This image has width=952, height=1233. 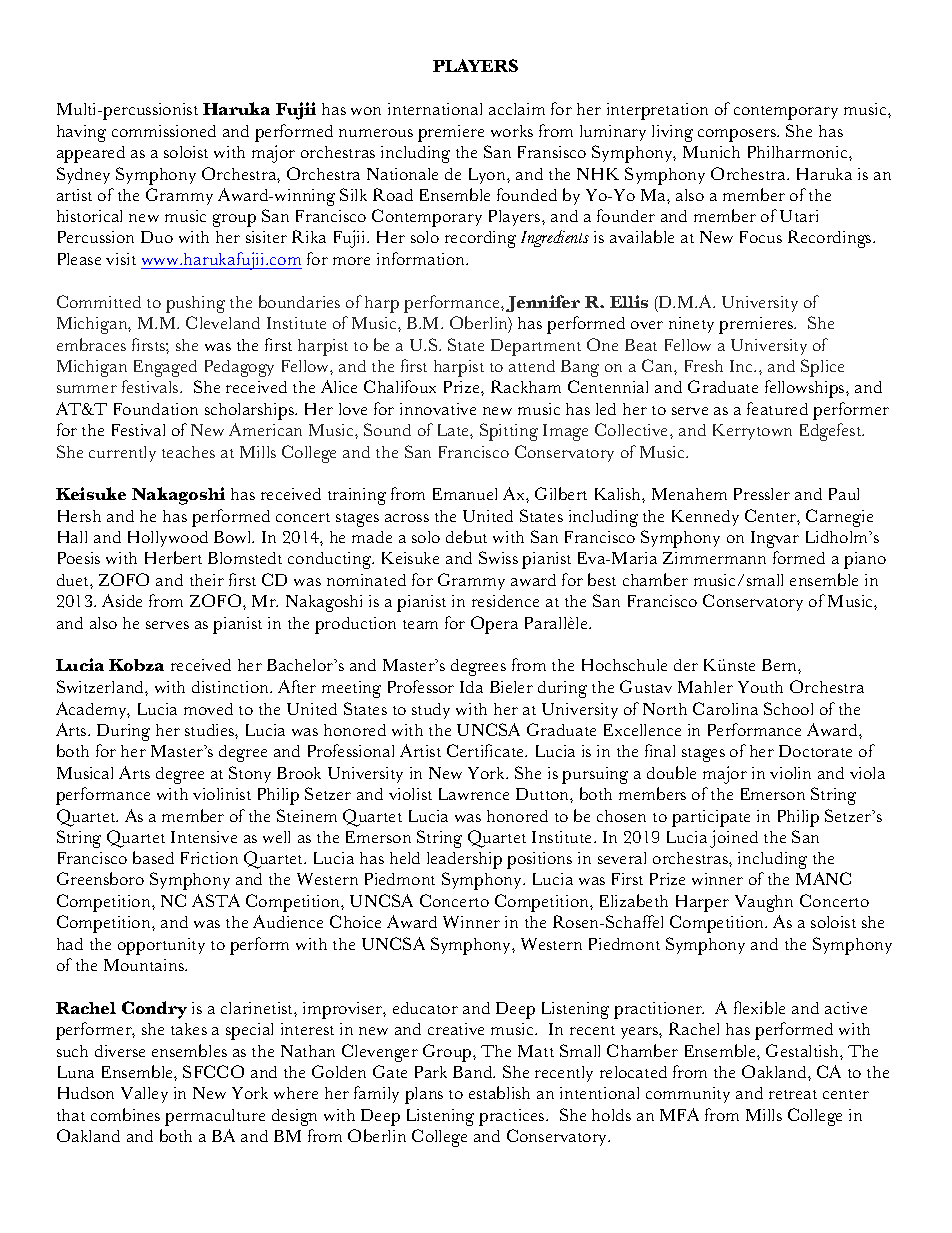 I want to click on retreat, so click(x=793, y=1094).
